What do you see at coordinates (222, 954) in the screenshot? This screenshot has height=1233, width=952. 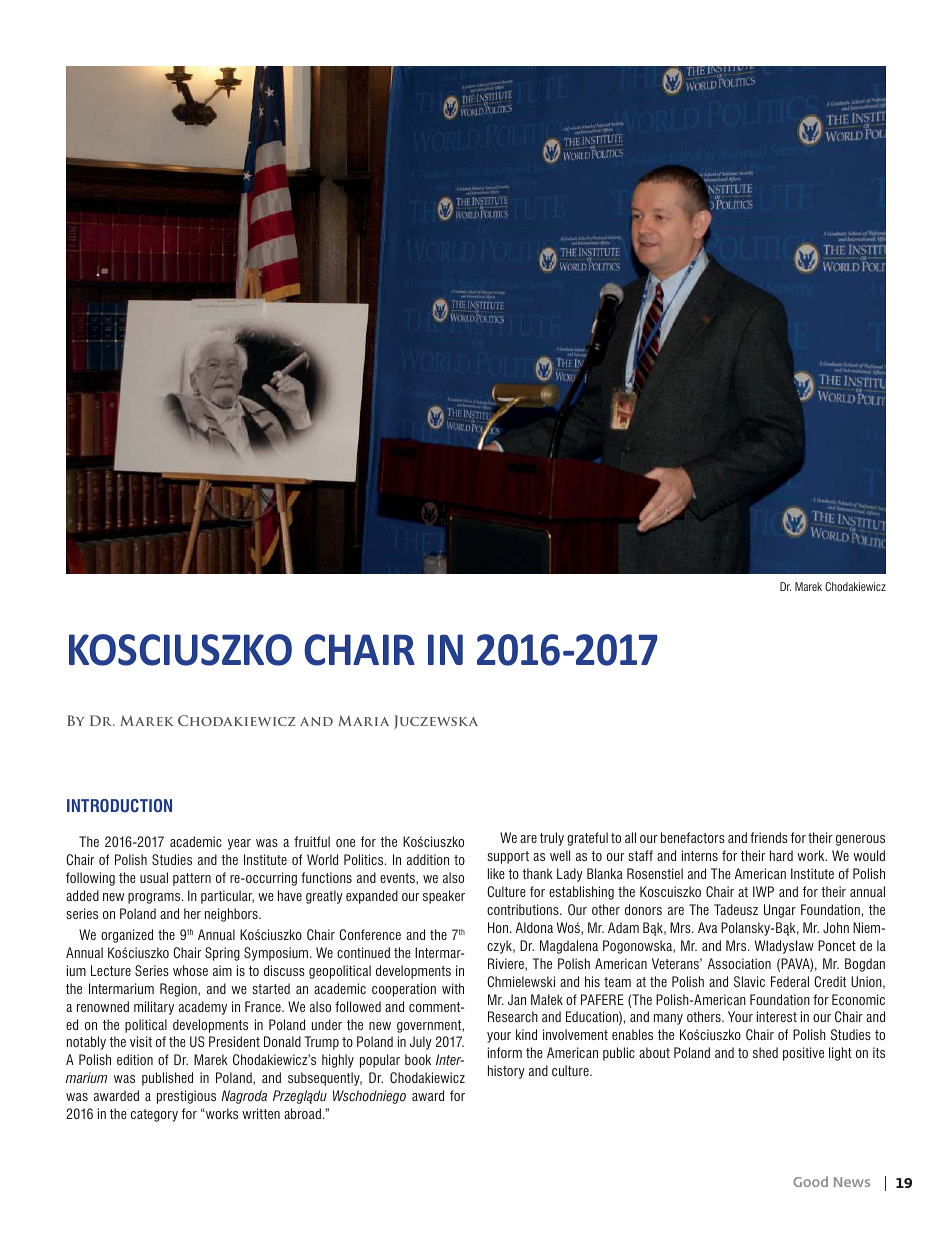 I see `Spring` at bounding box center [222, 954].
